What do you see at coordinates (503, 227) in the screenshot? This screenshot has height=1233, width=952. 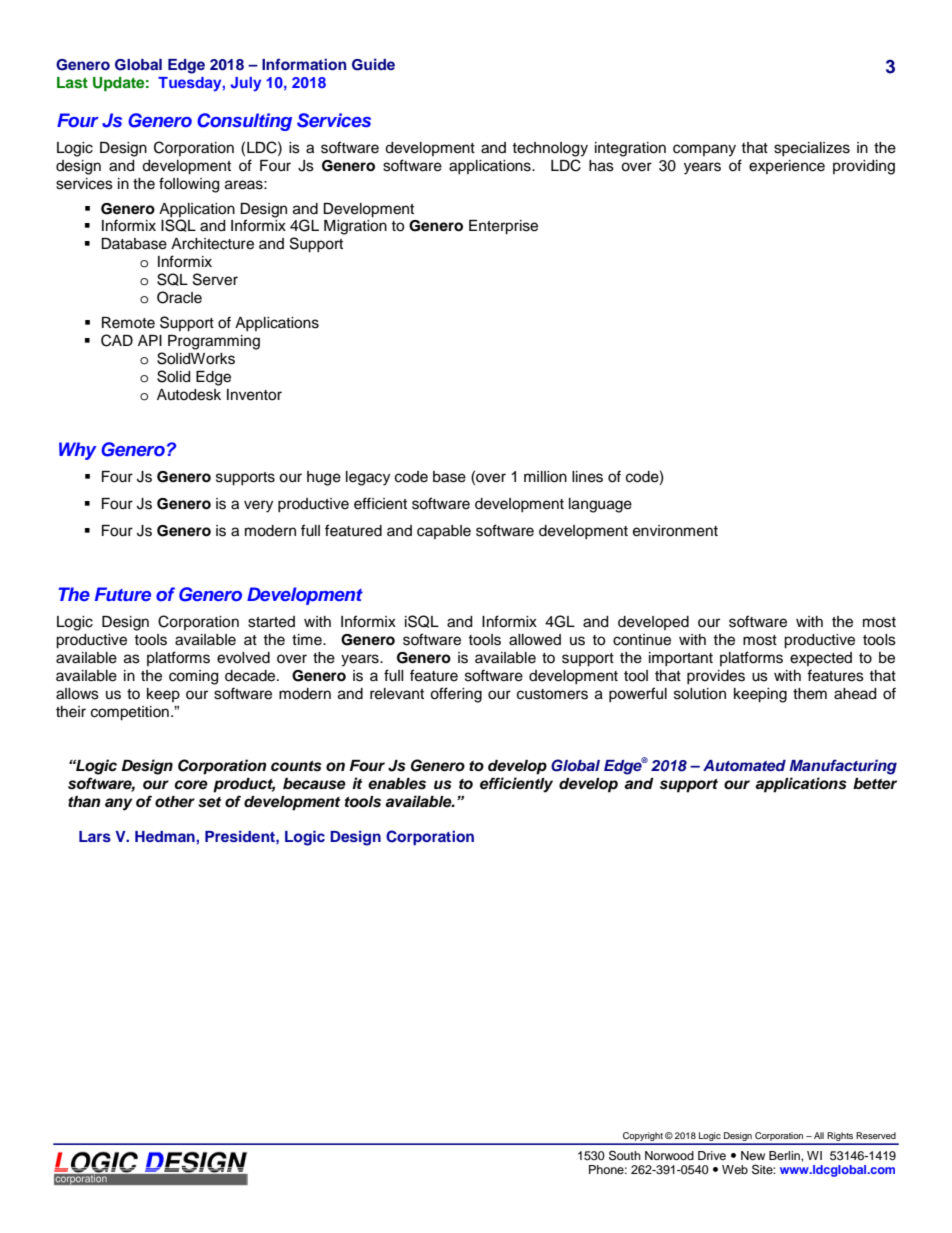 I see `Enterprise` at bounding box center [503, 227].
